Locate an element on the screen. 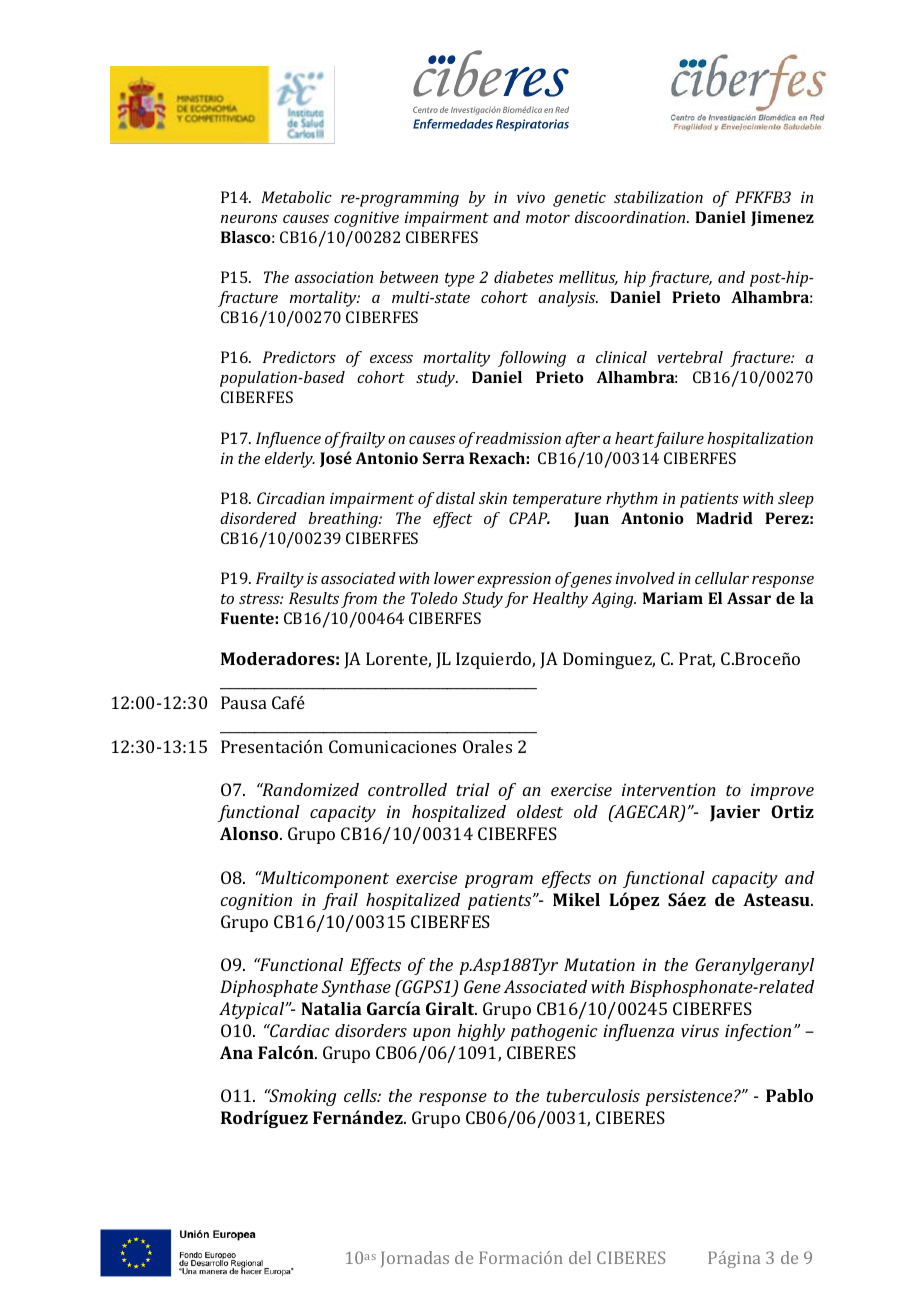  Randomized is located at coordinates (309, 789).
